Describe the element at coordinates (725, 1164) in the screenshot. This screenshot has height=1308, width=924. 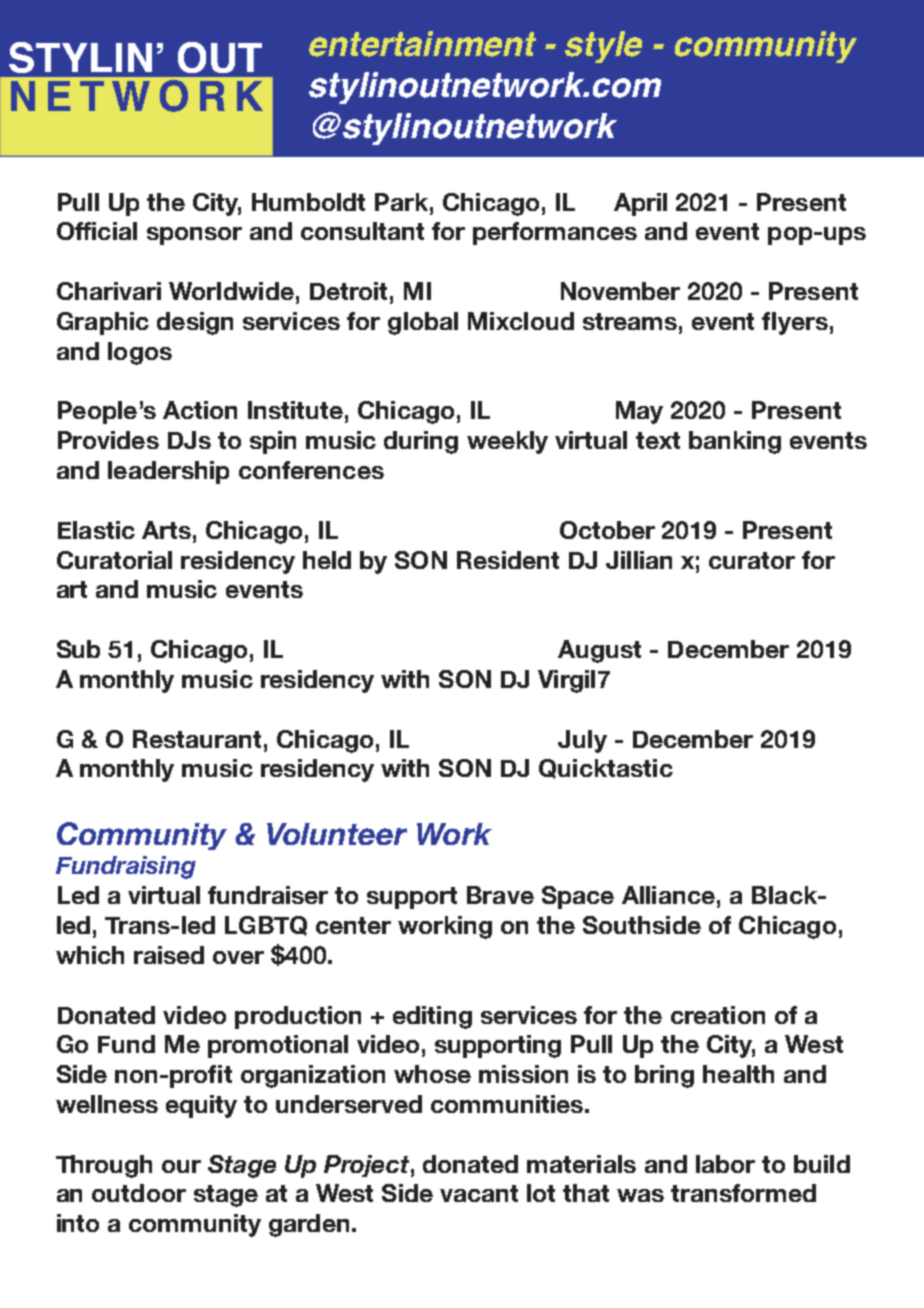
I see `labor` at that location.
